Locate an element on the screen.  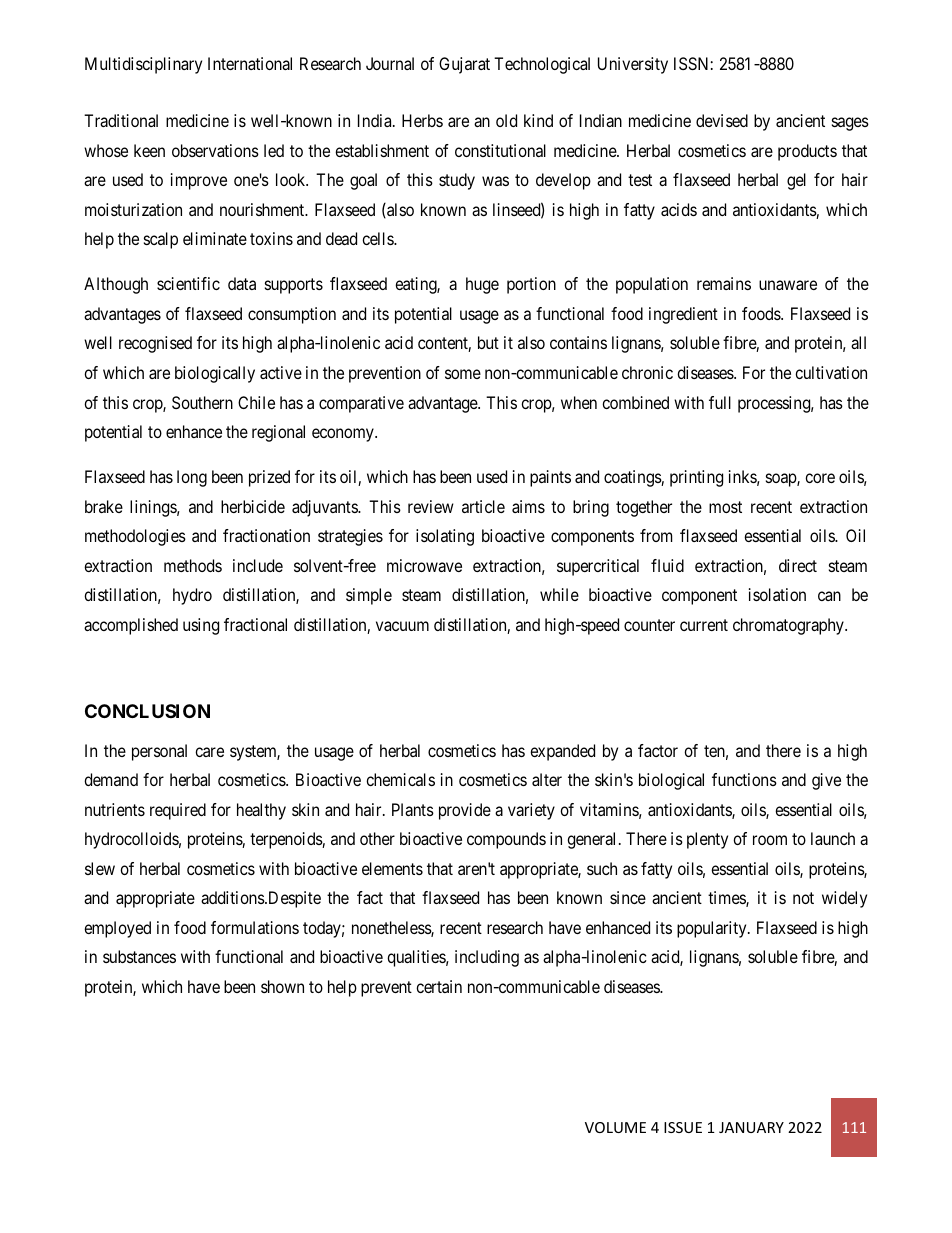
functions is located at coordinates (744, 779).
